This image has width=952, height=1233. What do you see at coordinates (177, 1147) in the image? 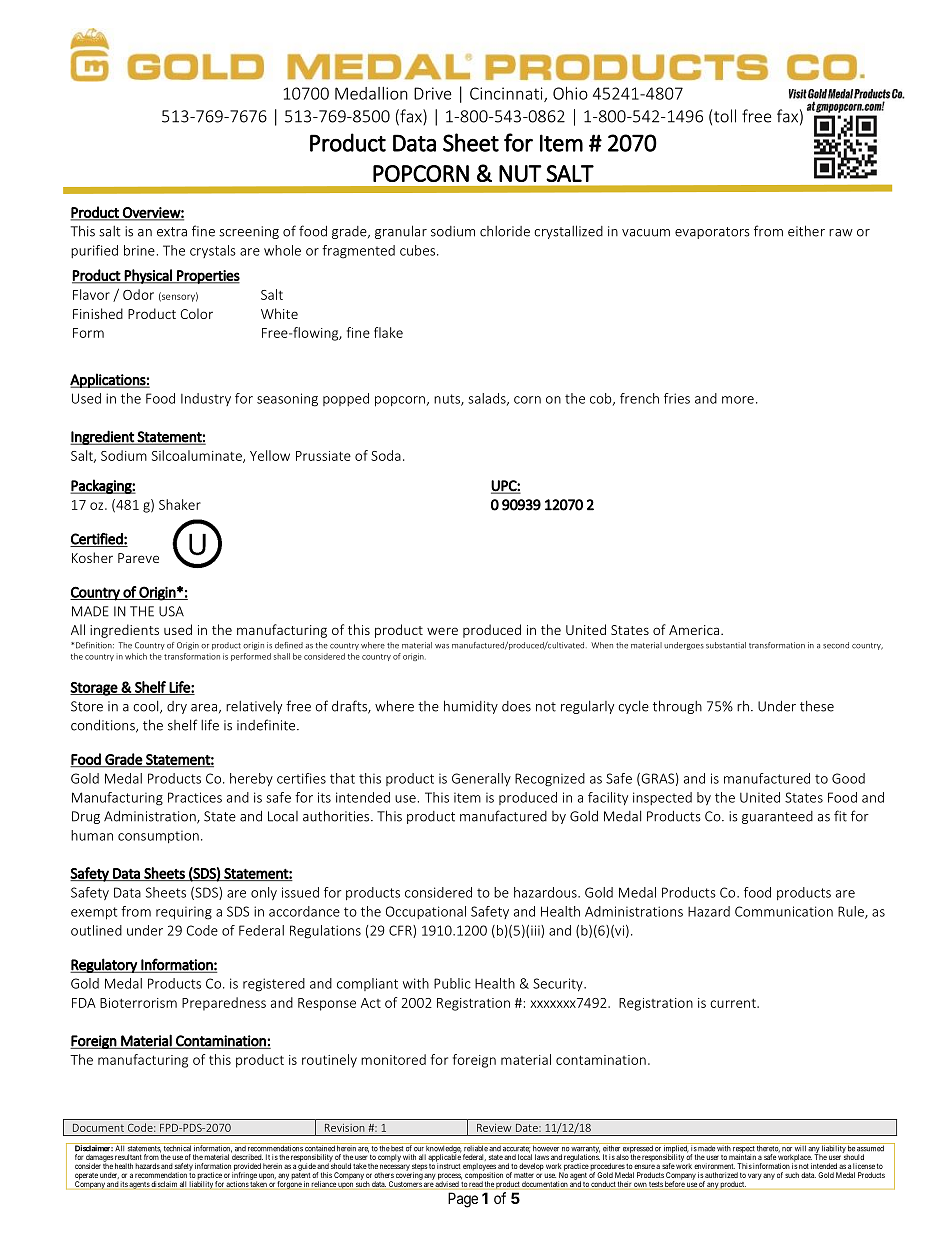
I see `technical` at bounding box center [177, 1147].
